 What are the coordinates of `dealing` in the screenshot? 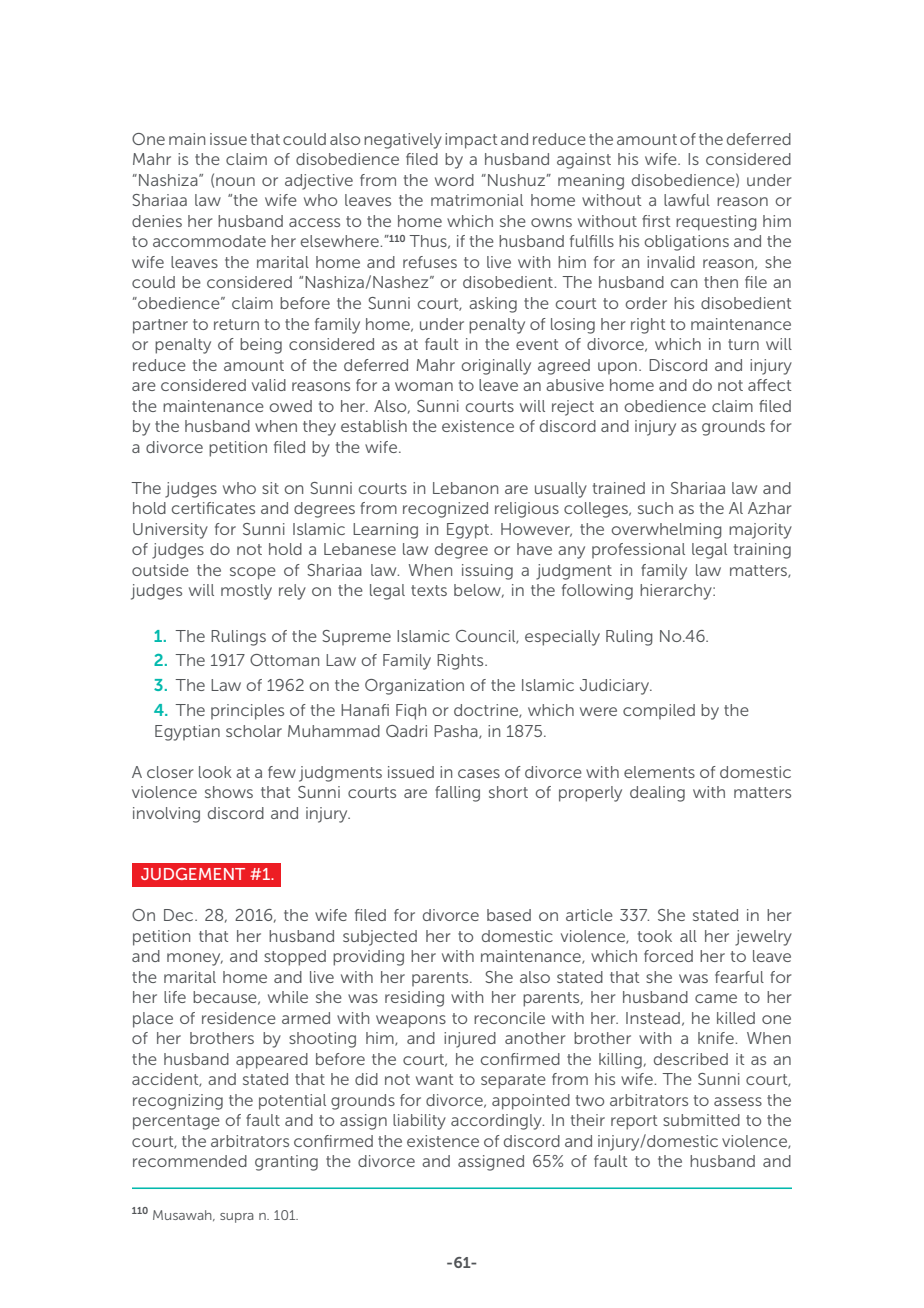 It's located at (657, 794).
